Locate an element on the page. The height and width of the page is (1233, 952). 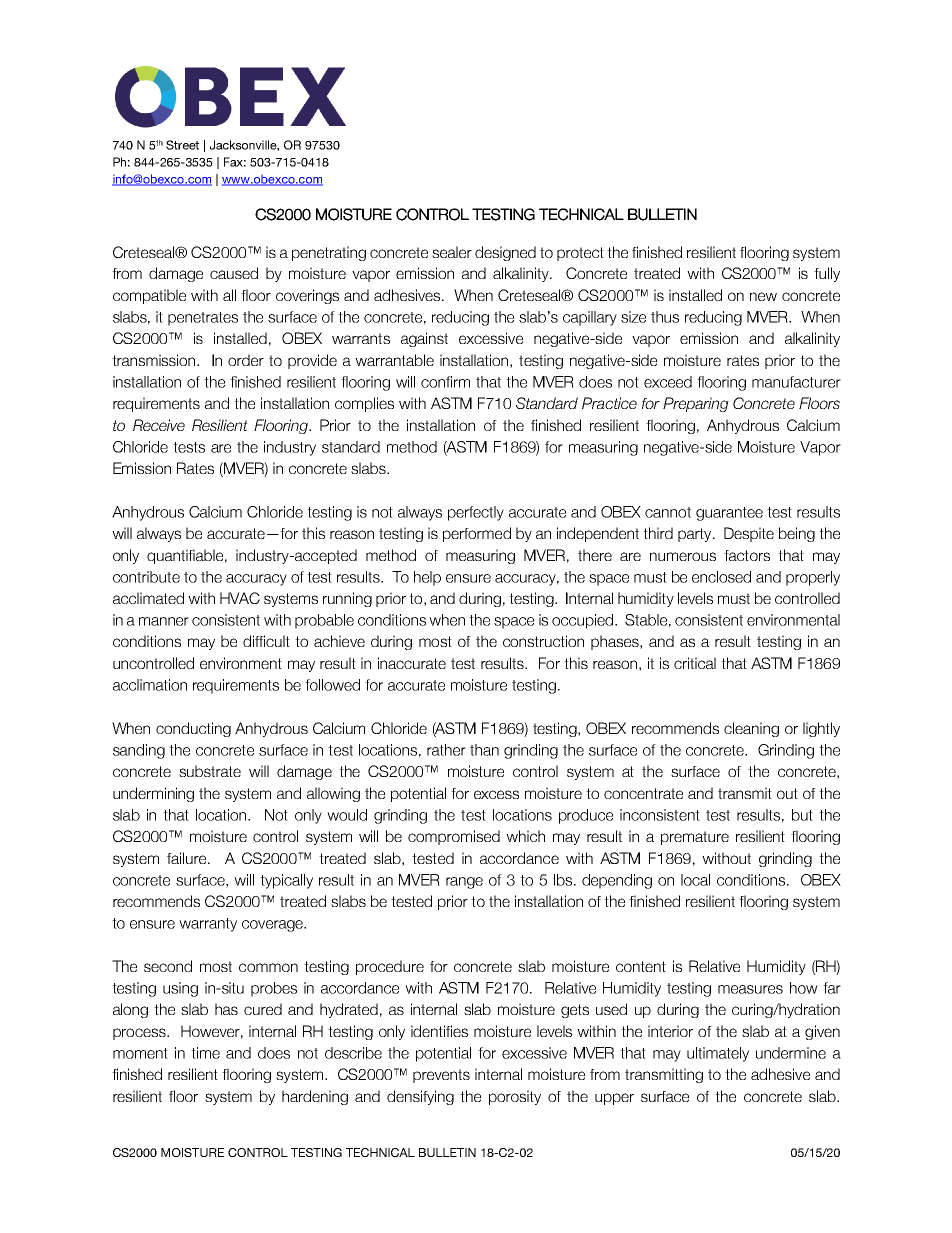
cleaning is located at coordinates (751, 729).
